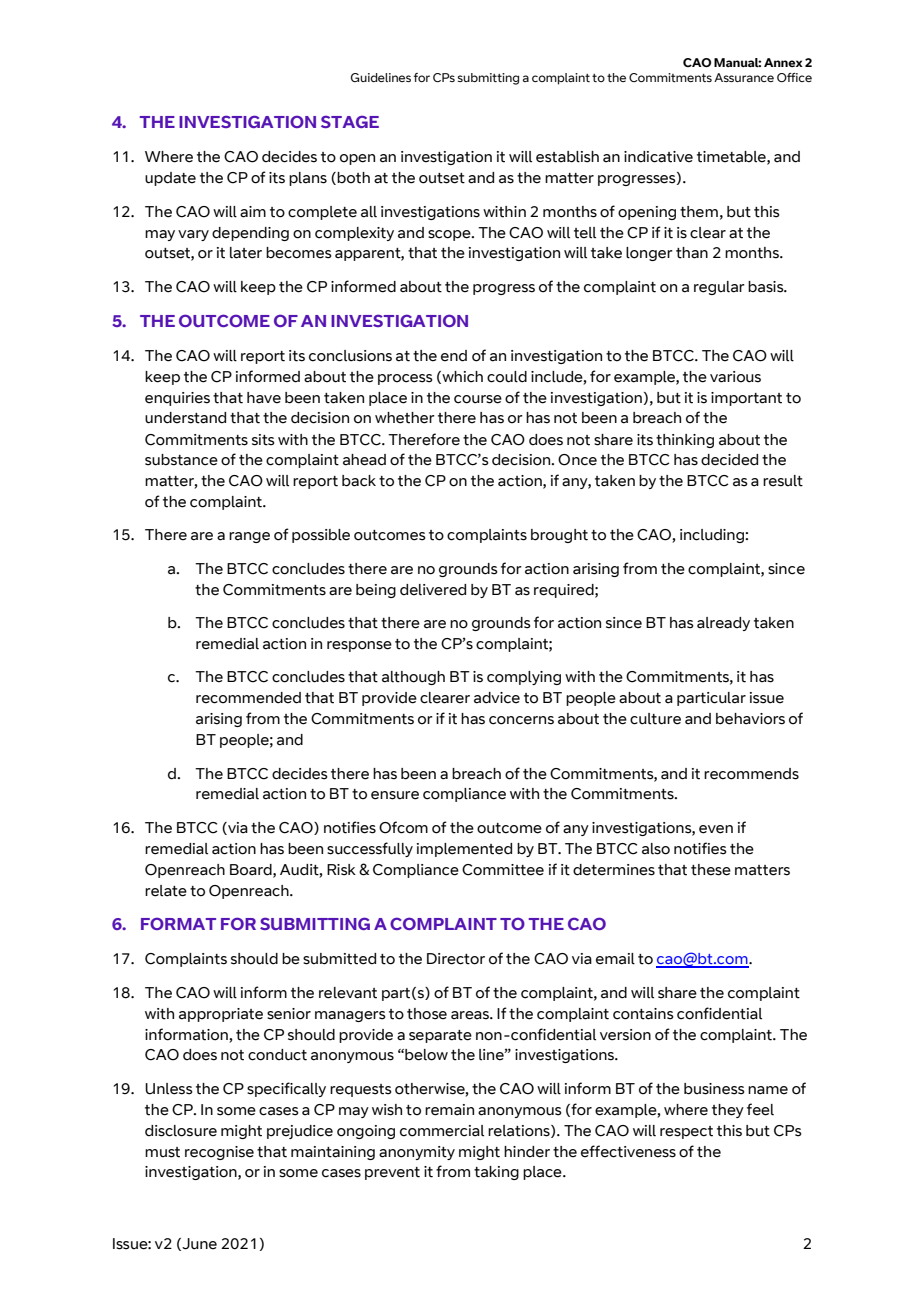 The image size is (924, 1308). I want to click on could, so click(507, 377).
